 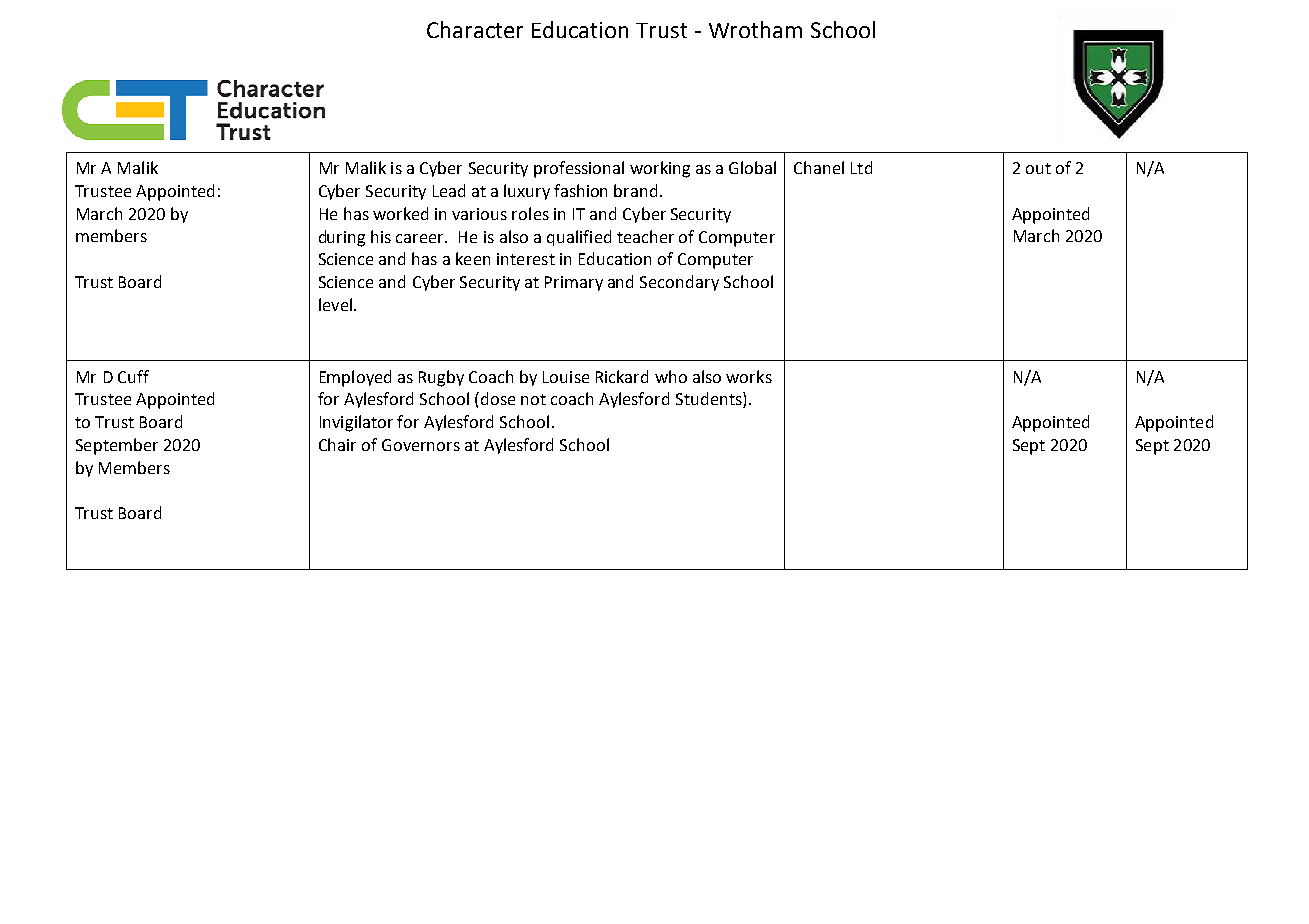 What do you see at coordinates (337, 444) in the screenshot?
I see `Chair` at bounding box center [337, 444].
